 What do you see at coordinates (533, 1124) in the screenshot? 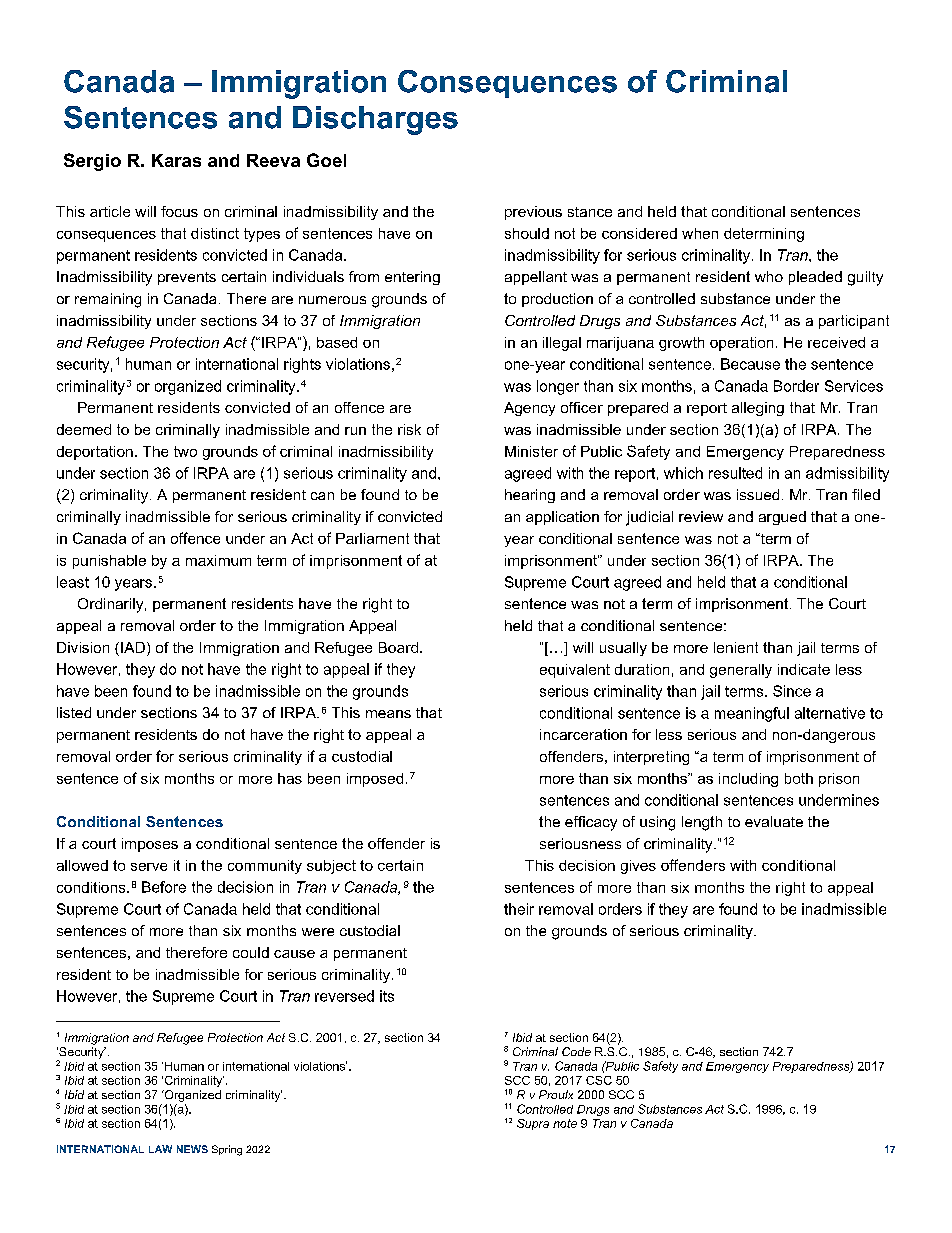
I see `Supra` at bounding box center [533, 1124].
